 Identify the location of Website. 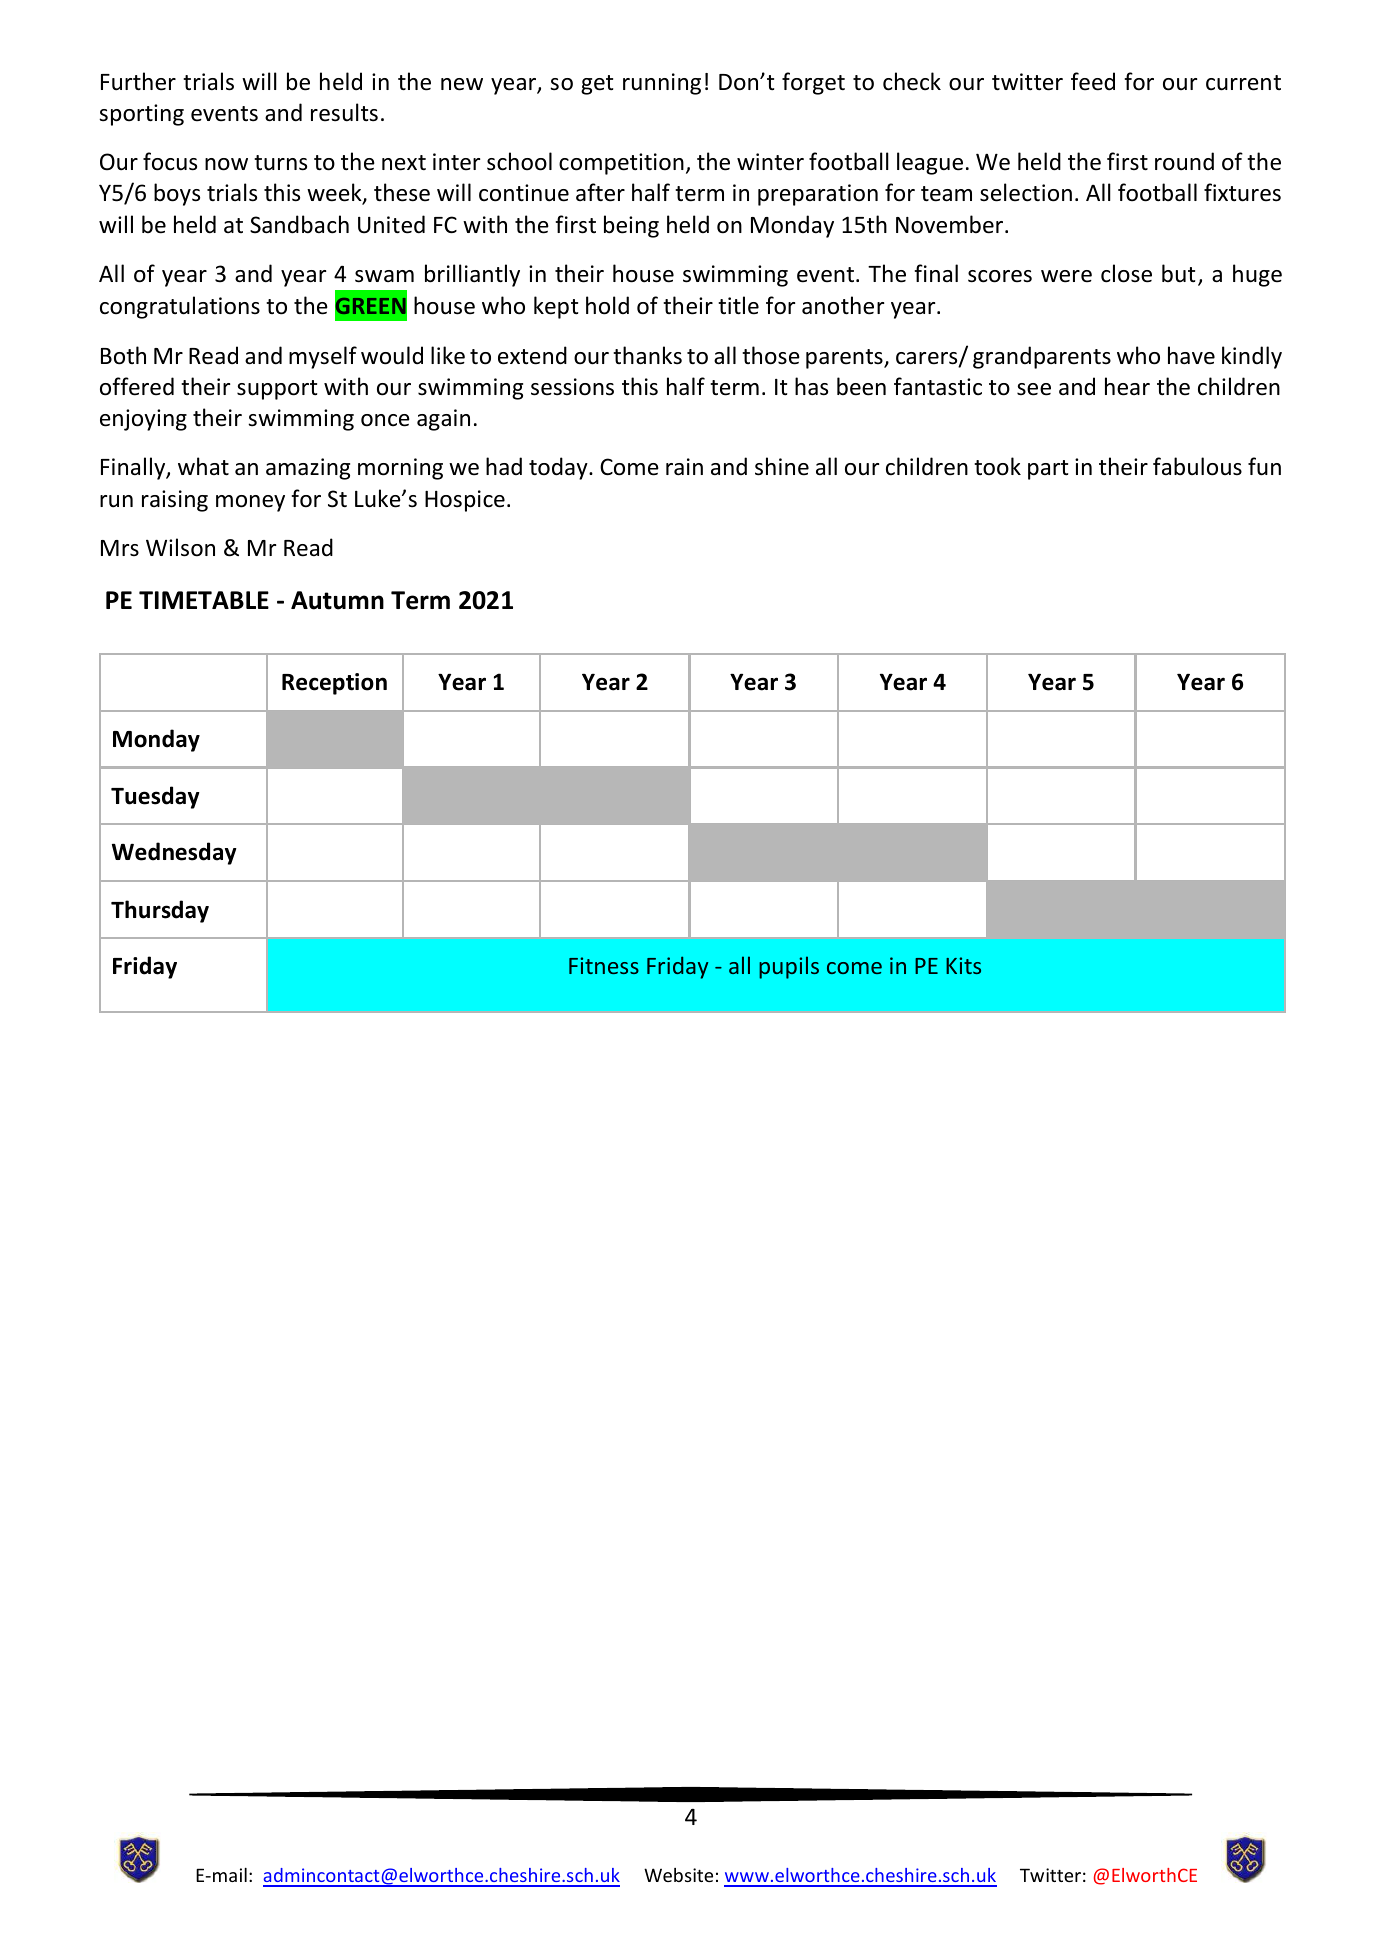
(678, 1875).
